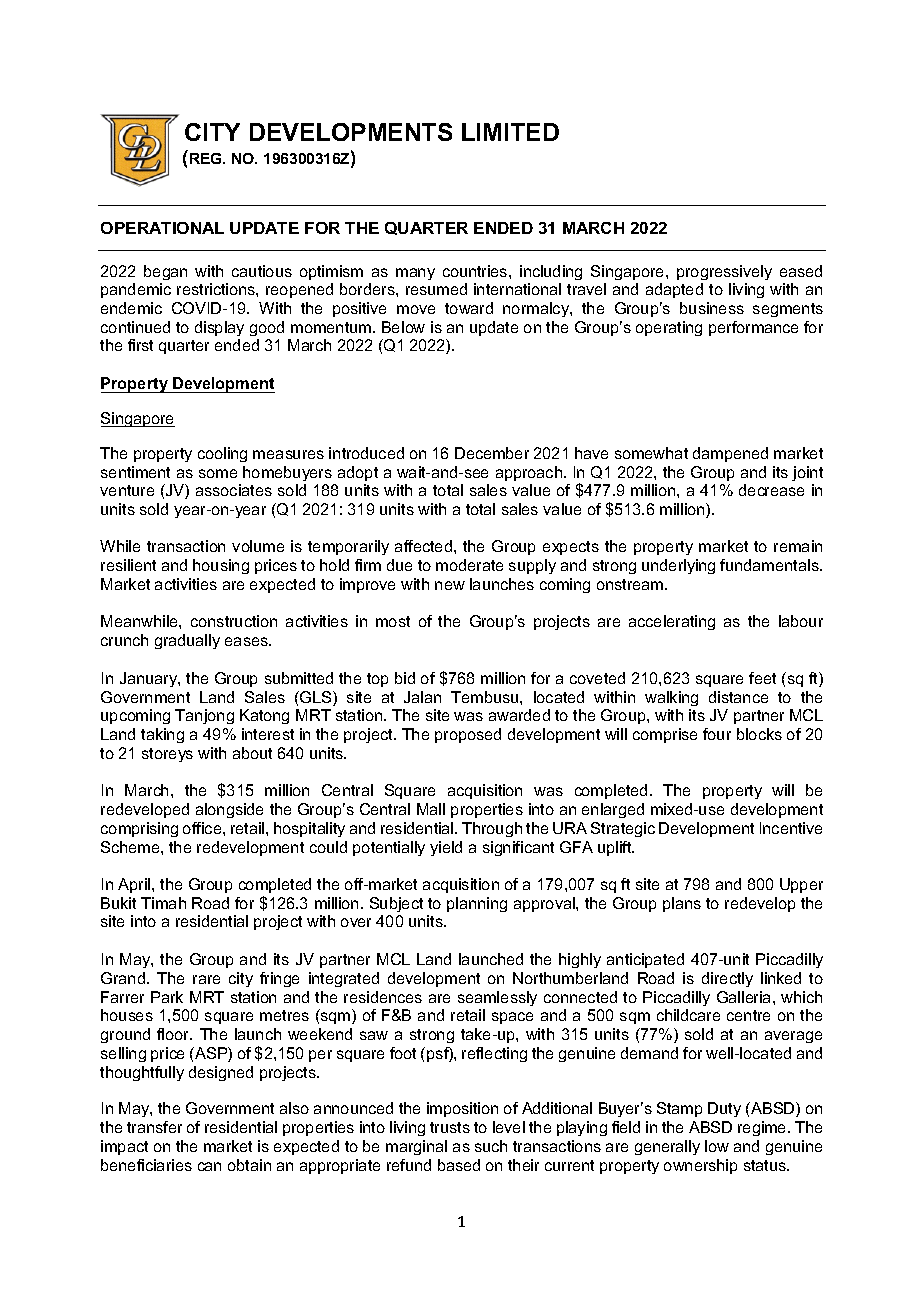  What do you see at coordinates (791, 828) in the document?
I see `Incentive` at bounding box center [791, 828].
